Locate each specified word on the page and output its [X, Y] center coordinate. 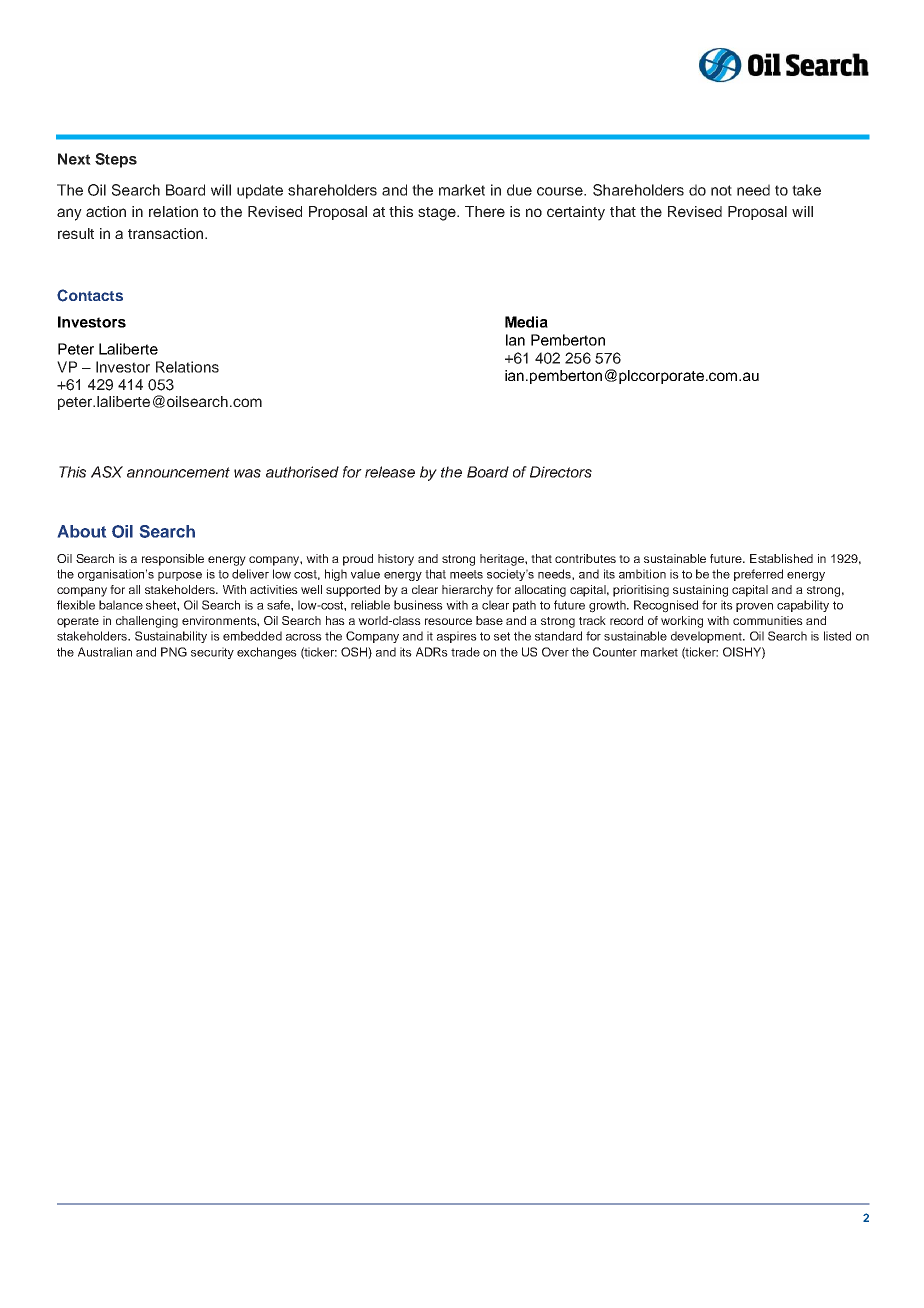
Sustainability [171, 637]
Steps [116, 160]
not [721, 190]
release [390, 472]
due [519, 190]
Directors [561, 472]
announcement [178, 472]
